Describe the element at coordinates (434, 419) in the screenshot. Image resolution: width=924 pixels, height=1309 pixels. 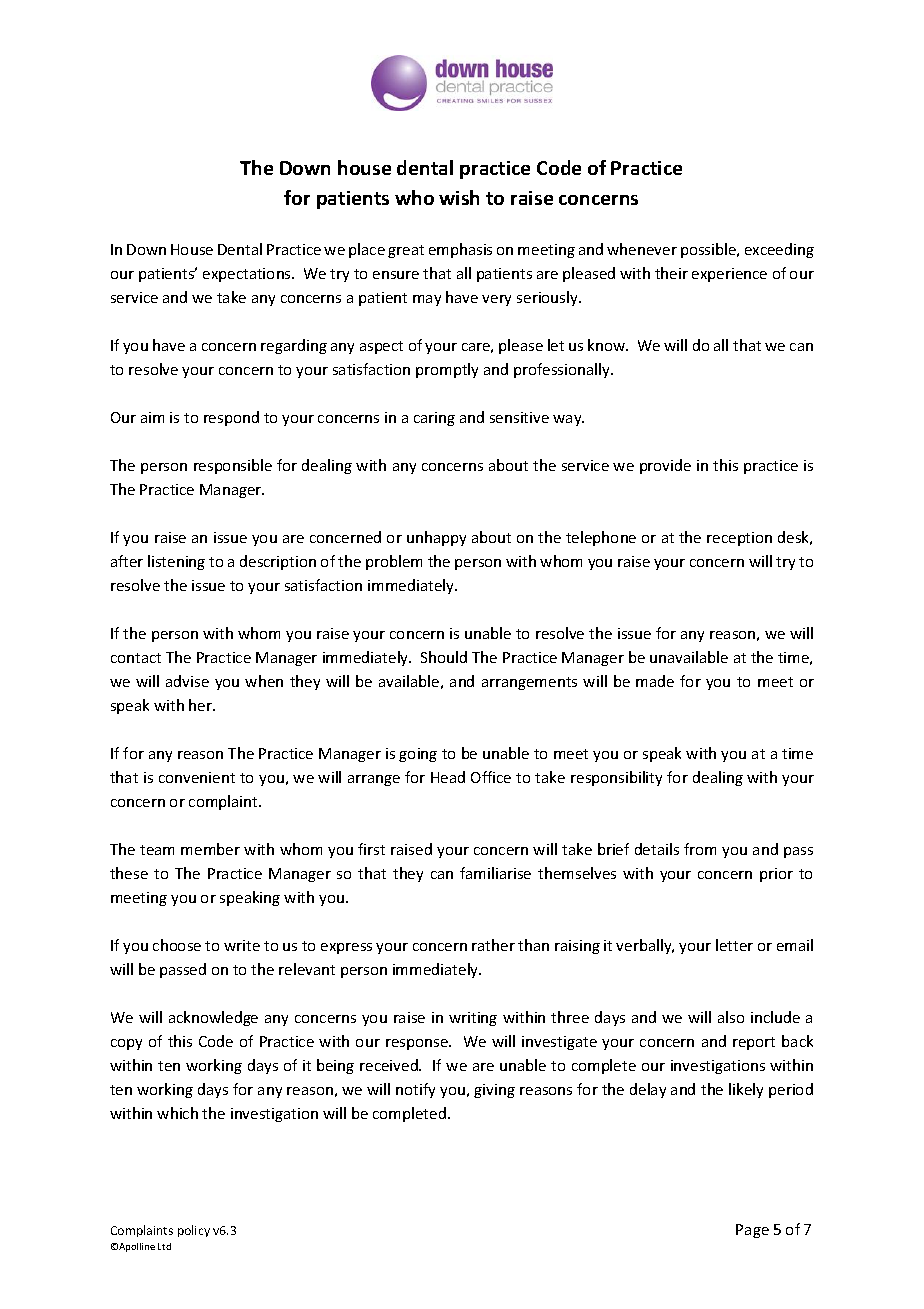
I see `caring` at that location.
